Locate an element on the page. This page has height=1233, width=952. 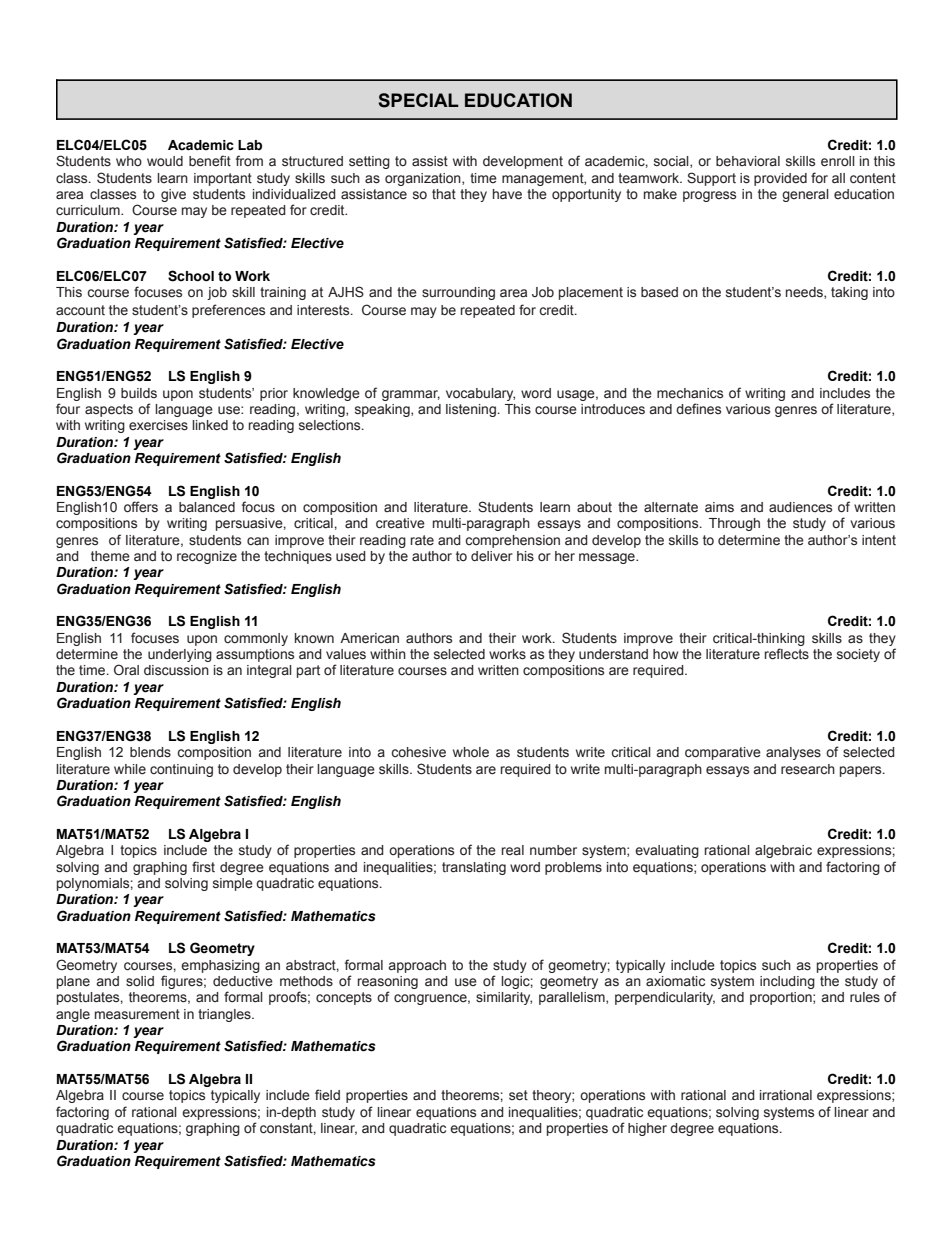
would is located at coordinates (165, 161).
